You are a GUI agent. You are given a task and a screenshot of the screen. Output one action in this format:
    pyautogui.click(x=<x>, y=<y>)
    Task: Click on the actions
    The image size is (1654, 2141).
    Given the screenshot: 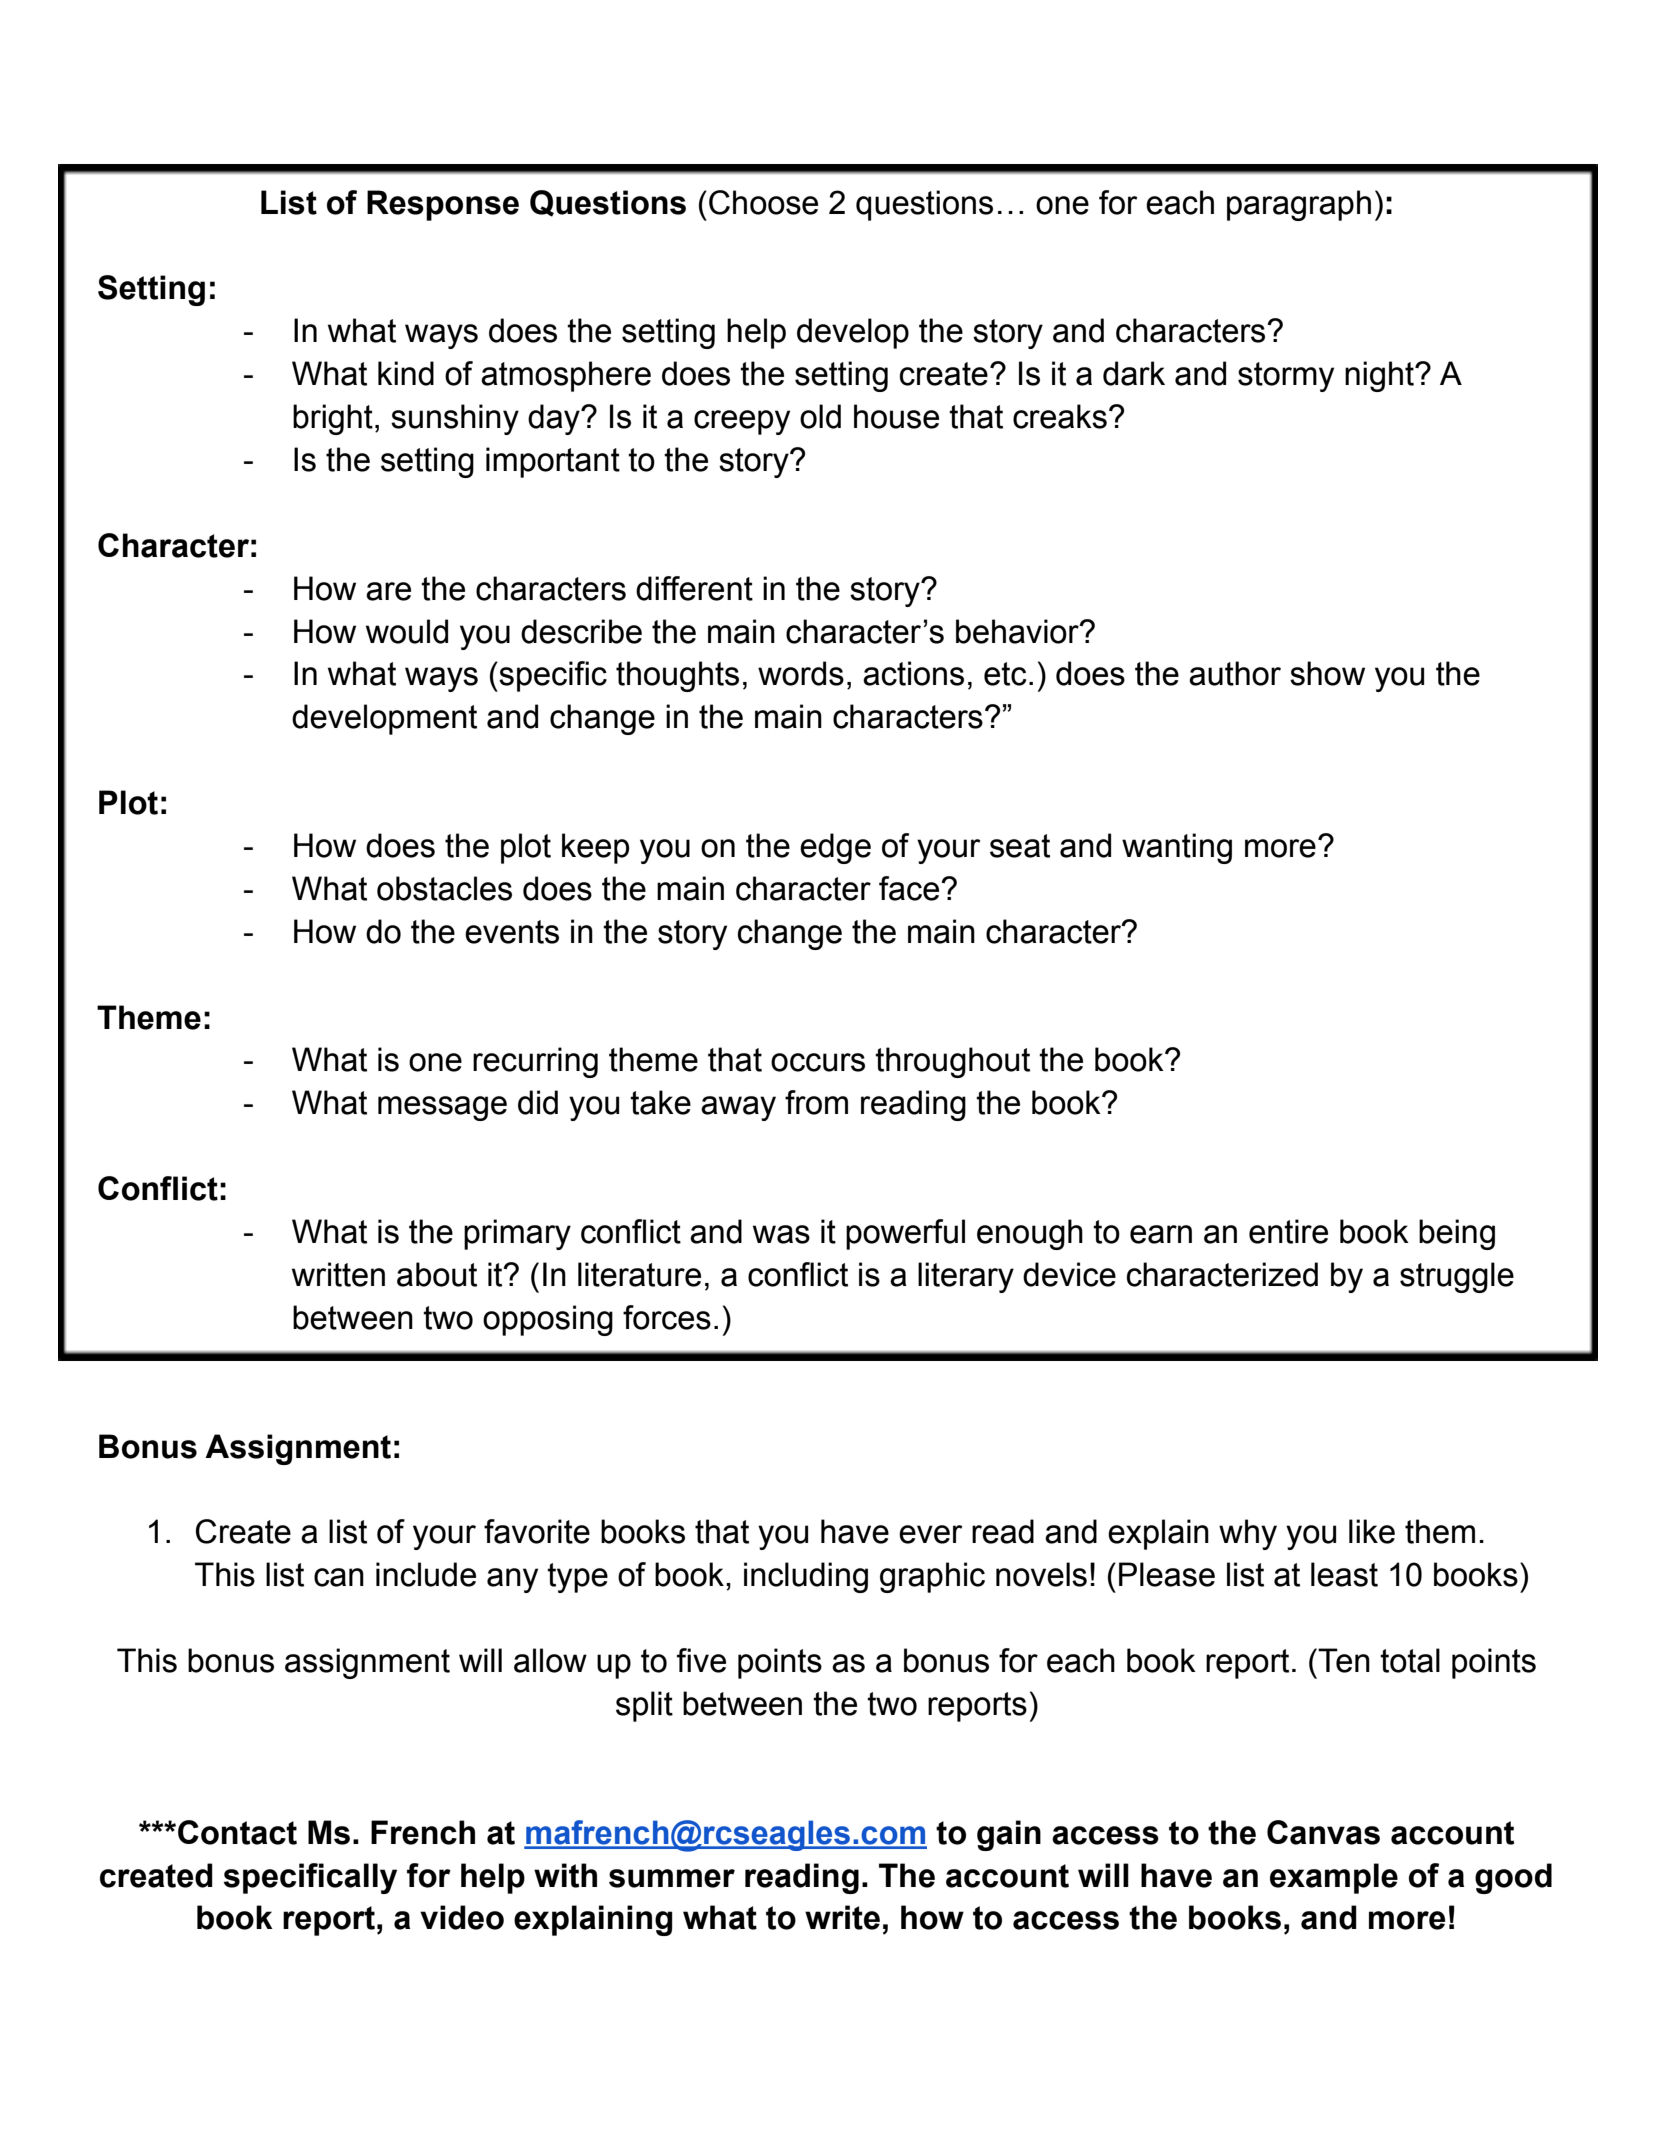 What is the action you would take?
    pyautogui.click(x=913, y=673)
